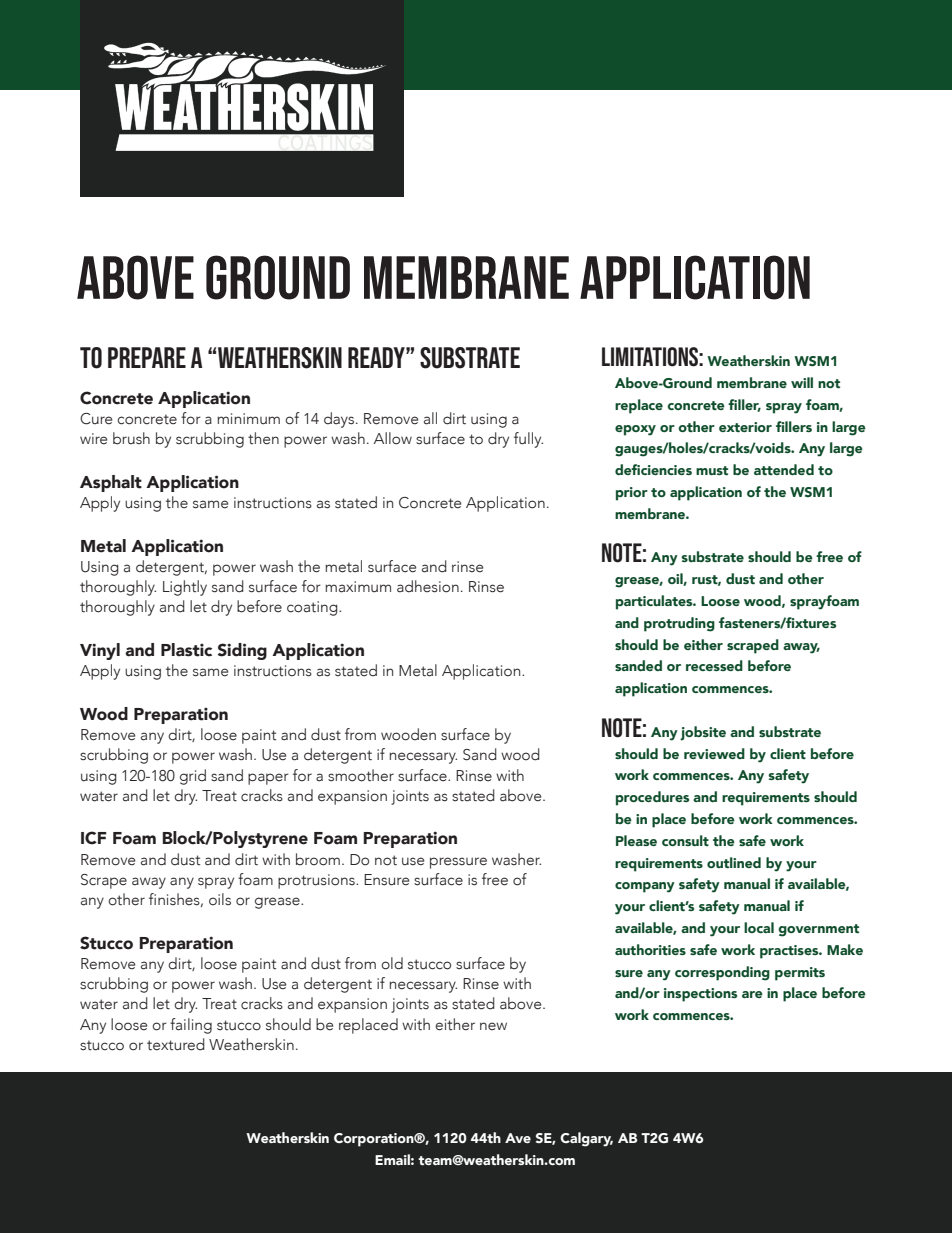 Image resolution: width=952 pixels, height=1233 pixels. Describe the element at coordinates (518, 1138) in the page. I see `Ave` at that location.
